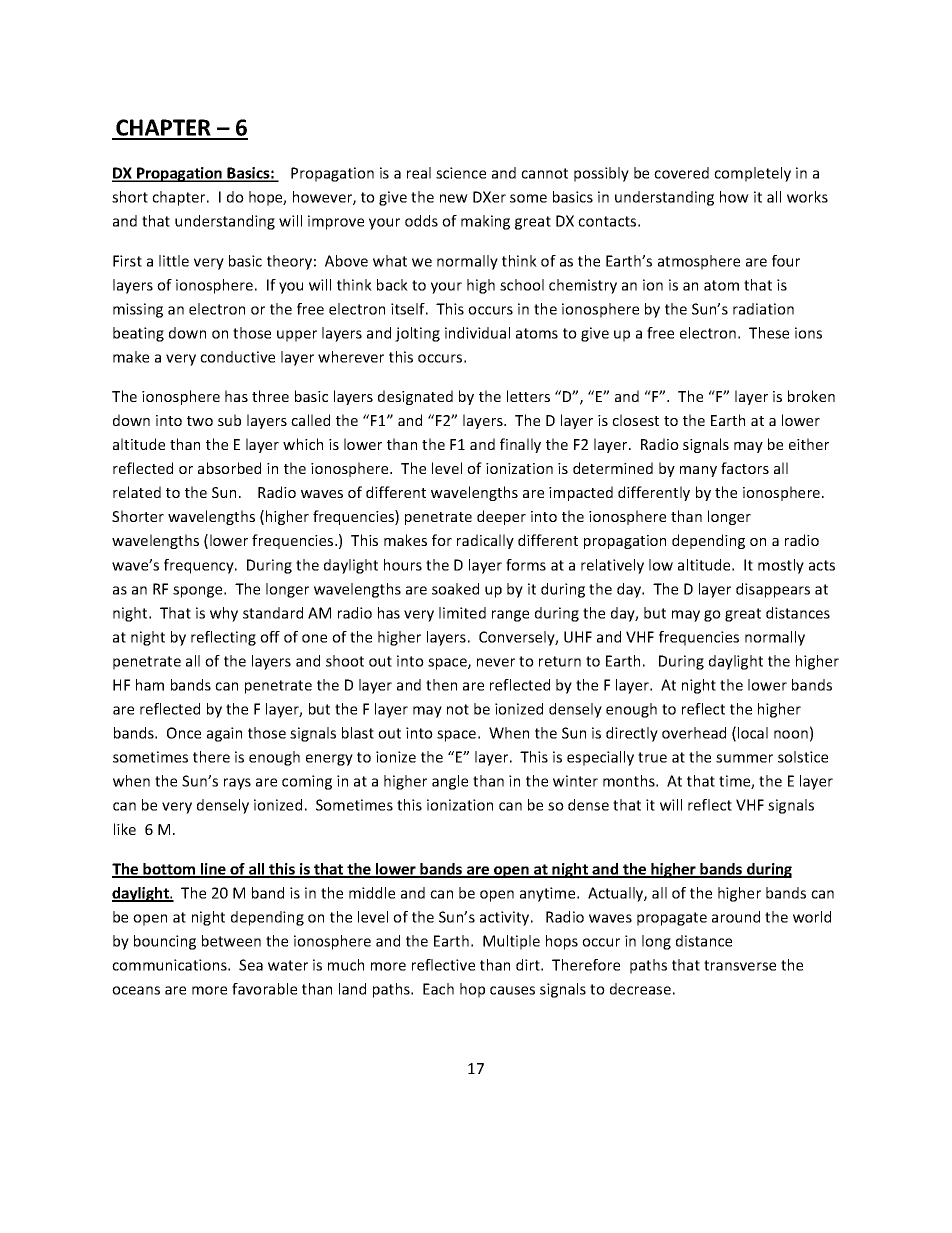 The height and width of the image is (1233, 952). Describe the element at coordinates (174, 261) in the image. I see `little` at that location.
